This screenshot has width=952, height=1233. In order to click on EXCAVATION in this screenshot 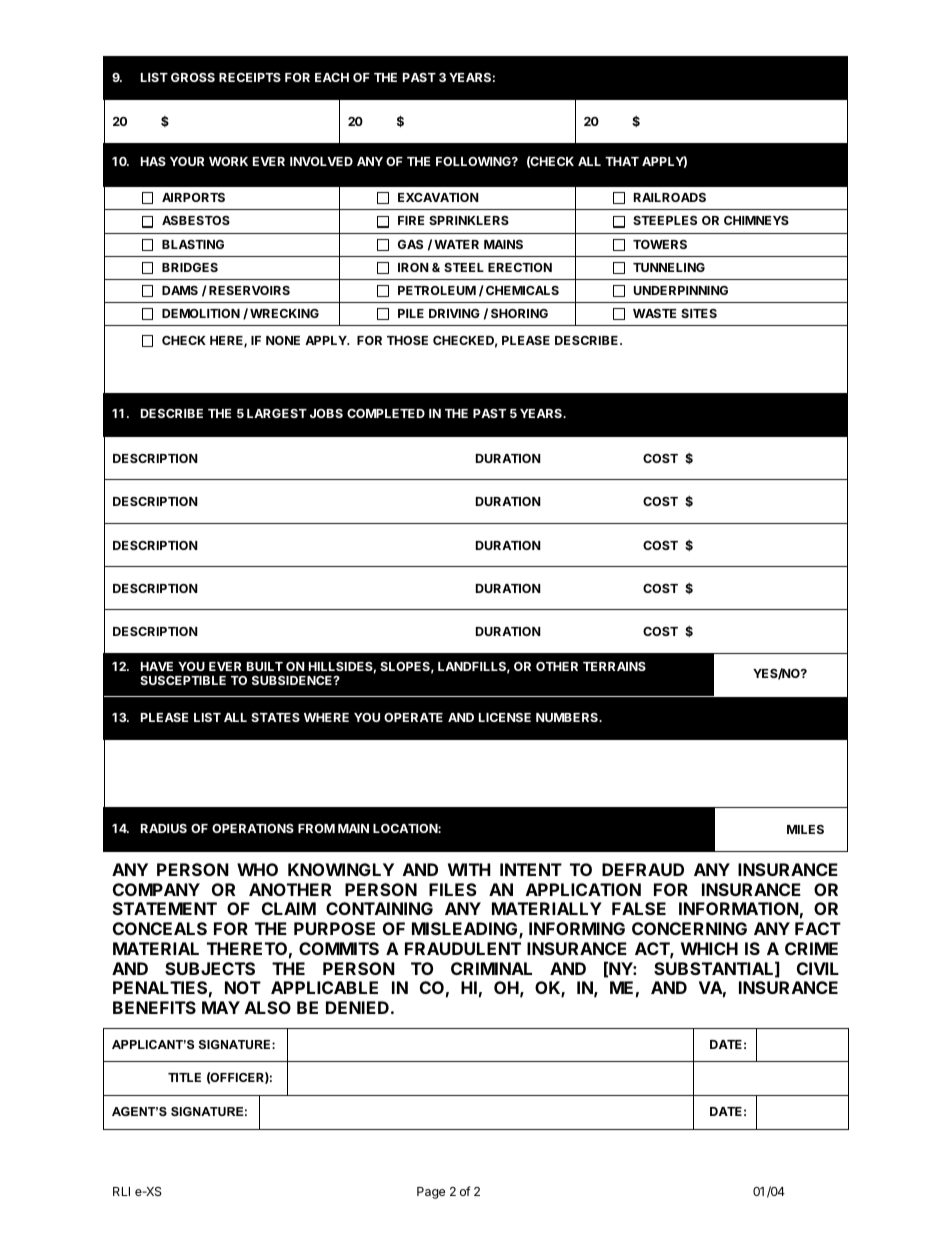, I will do `click(438, 197)`.
